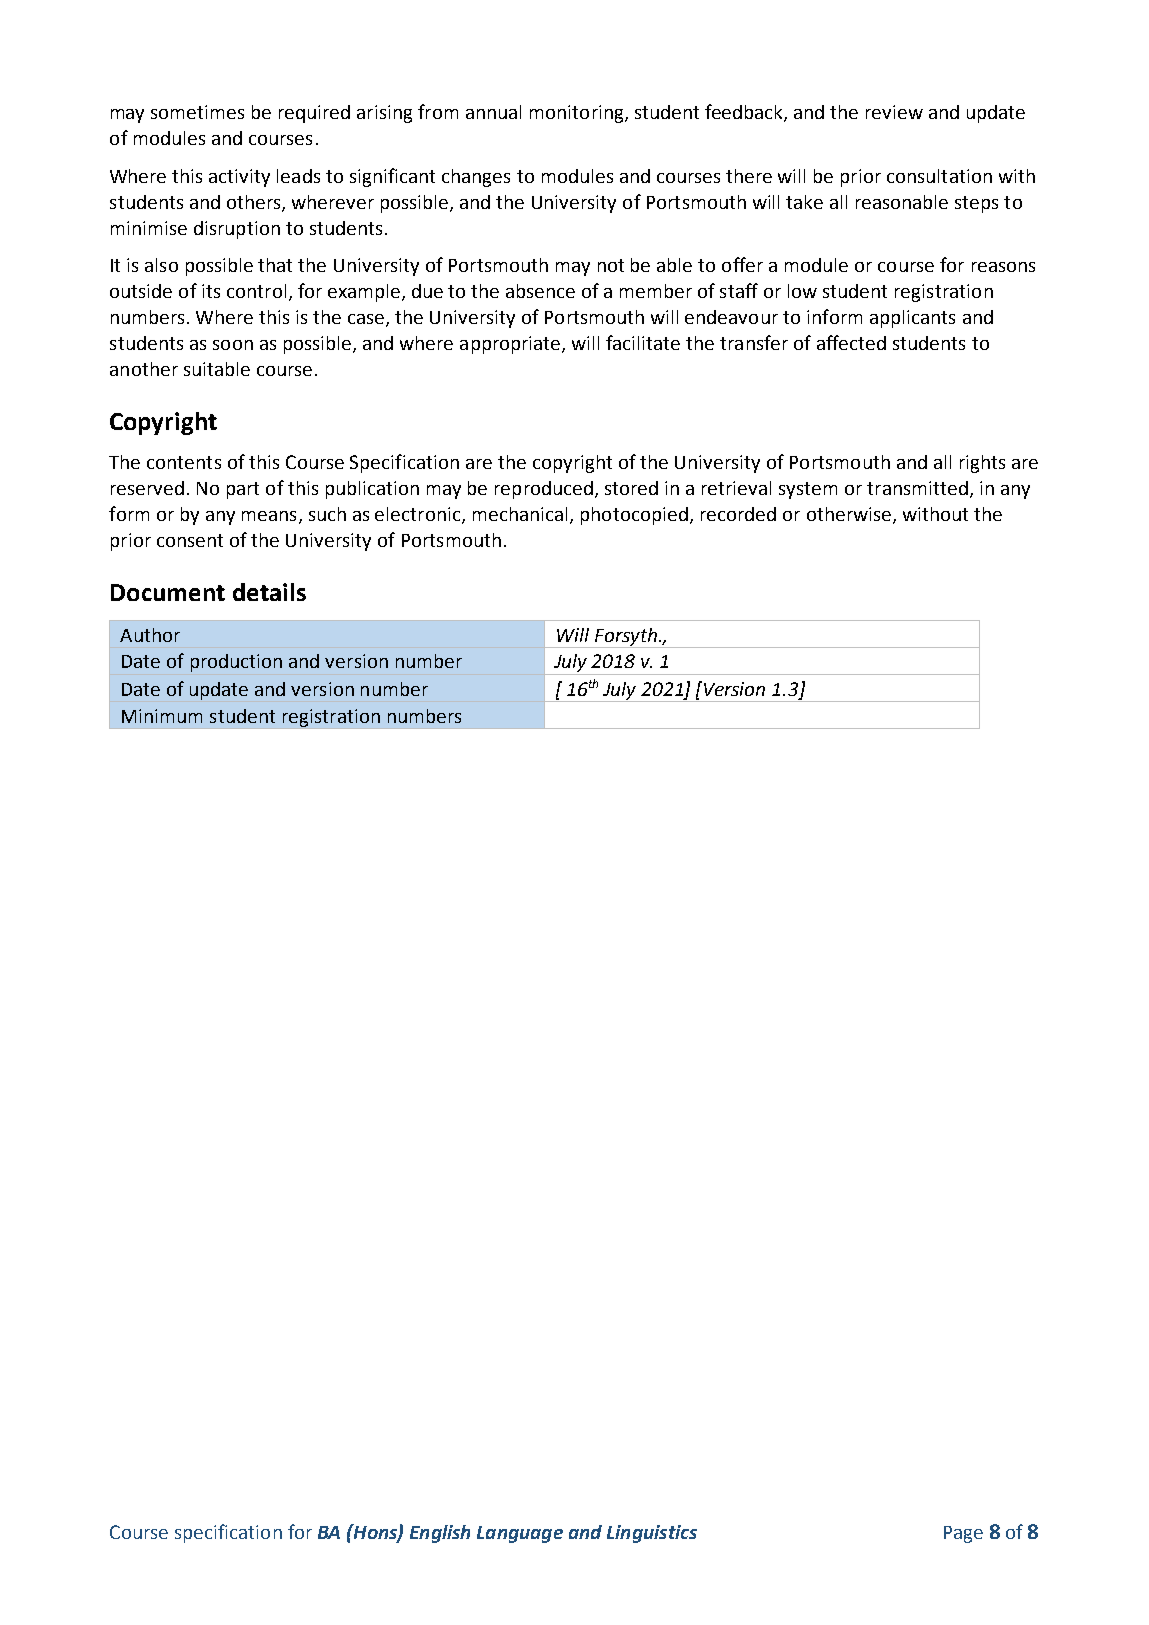 The height and width of the screenshot is (1625, 1149). I want to click on monitoring, so click(578, 114).
